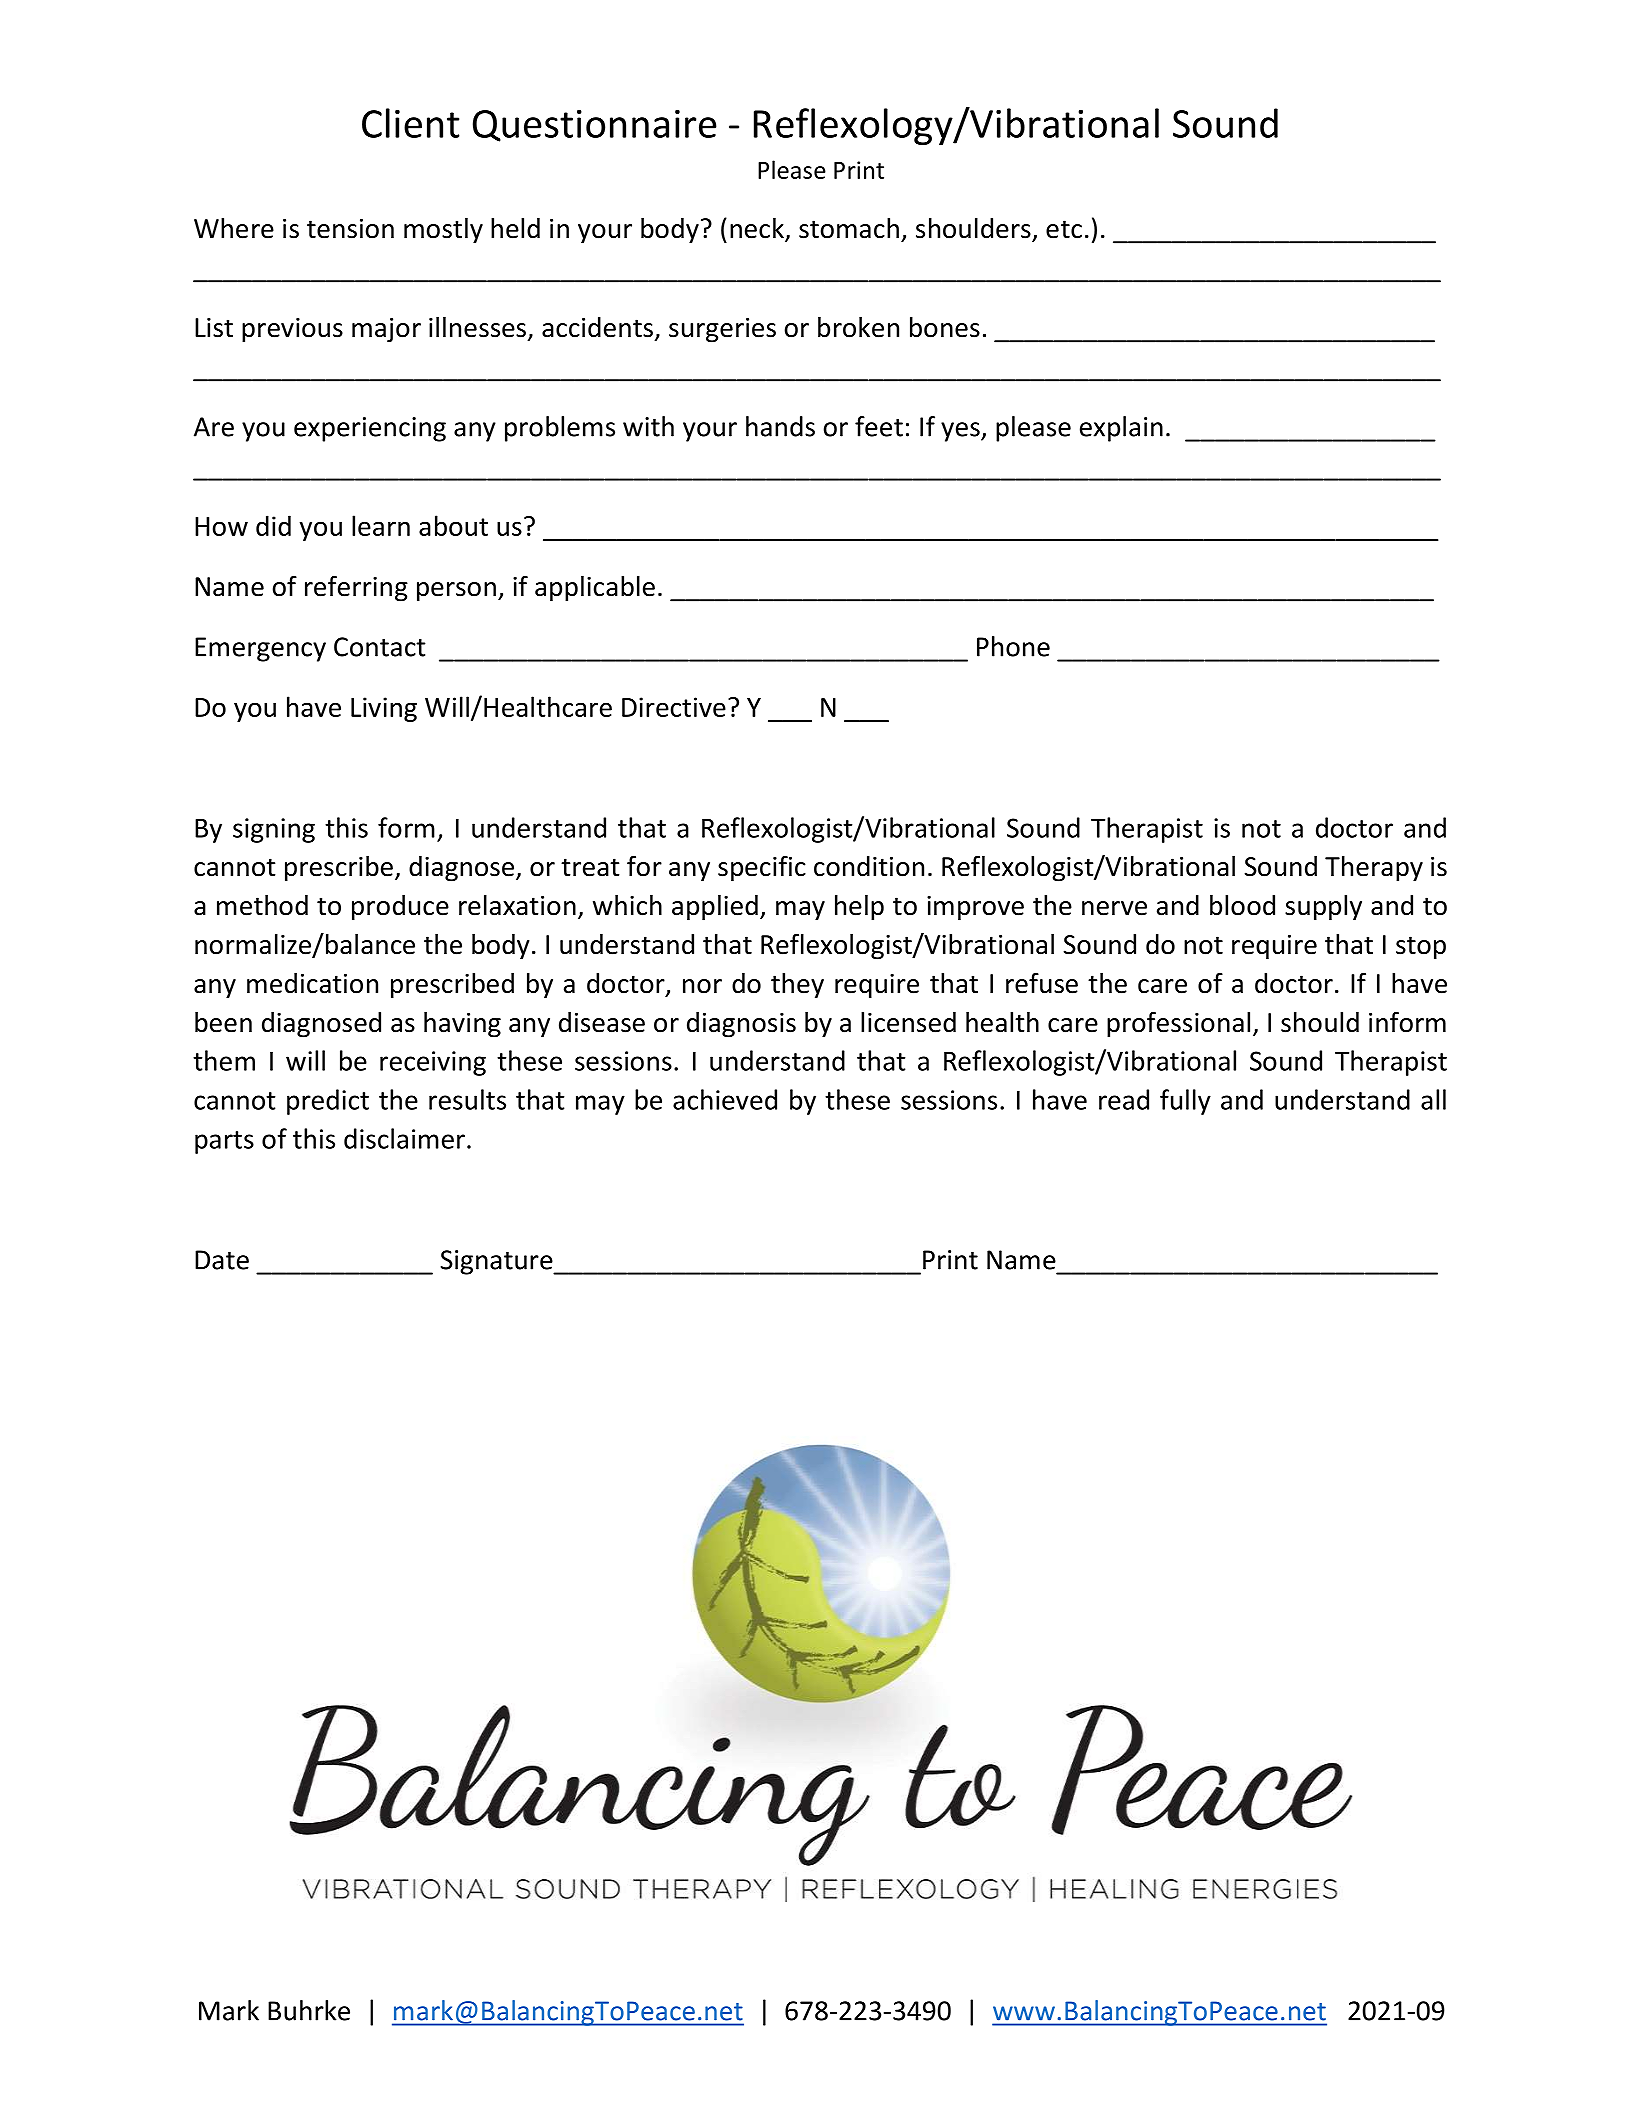 The width and height of the document is (1642, 2125). Describe the element at coordinates (222, 1260) in the document. I see `Date` at that location.
